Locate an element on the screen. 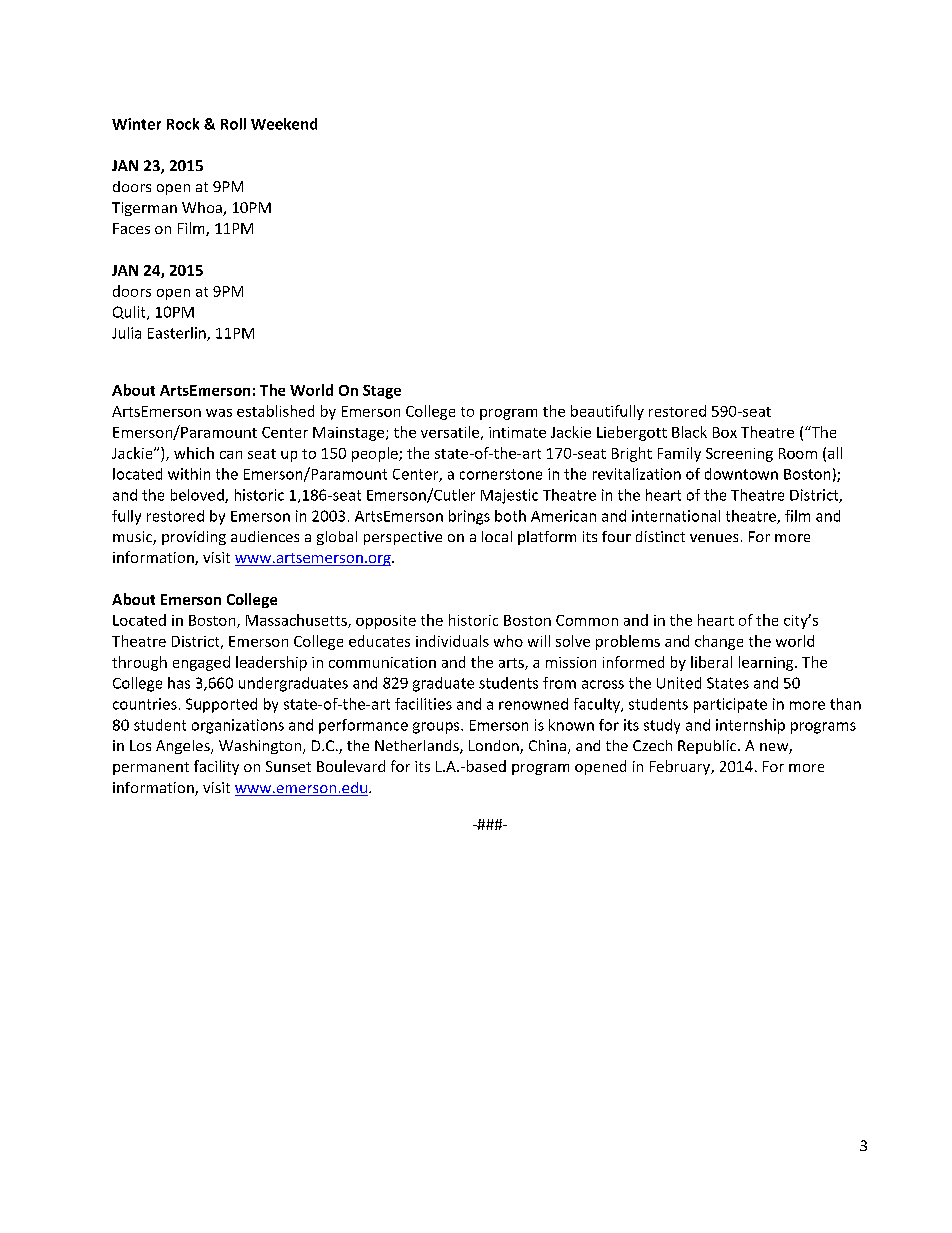 The width and height of the screenshot is (952, 1233). which is located at coordinates (194, 453).
